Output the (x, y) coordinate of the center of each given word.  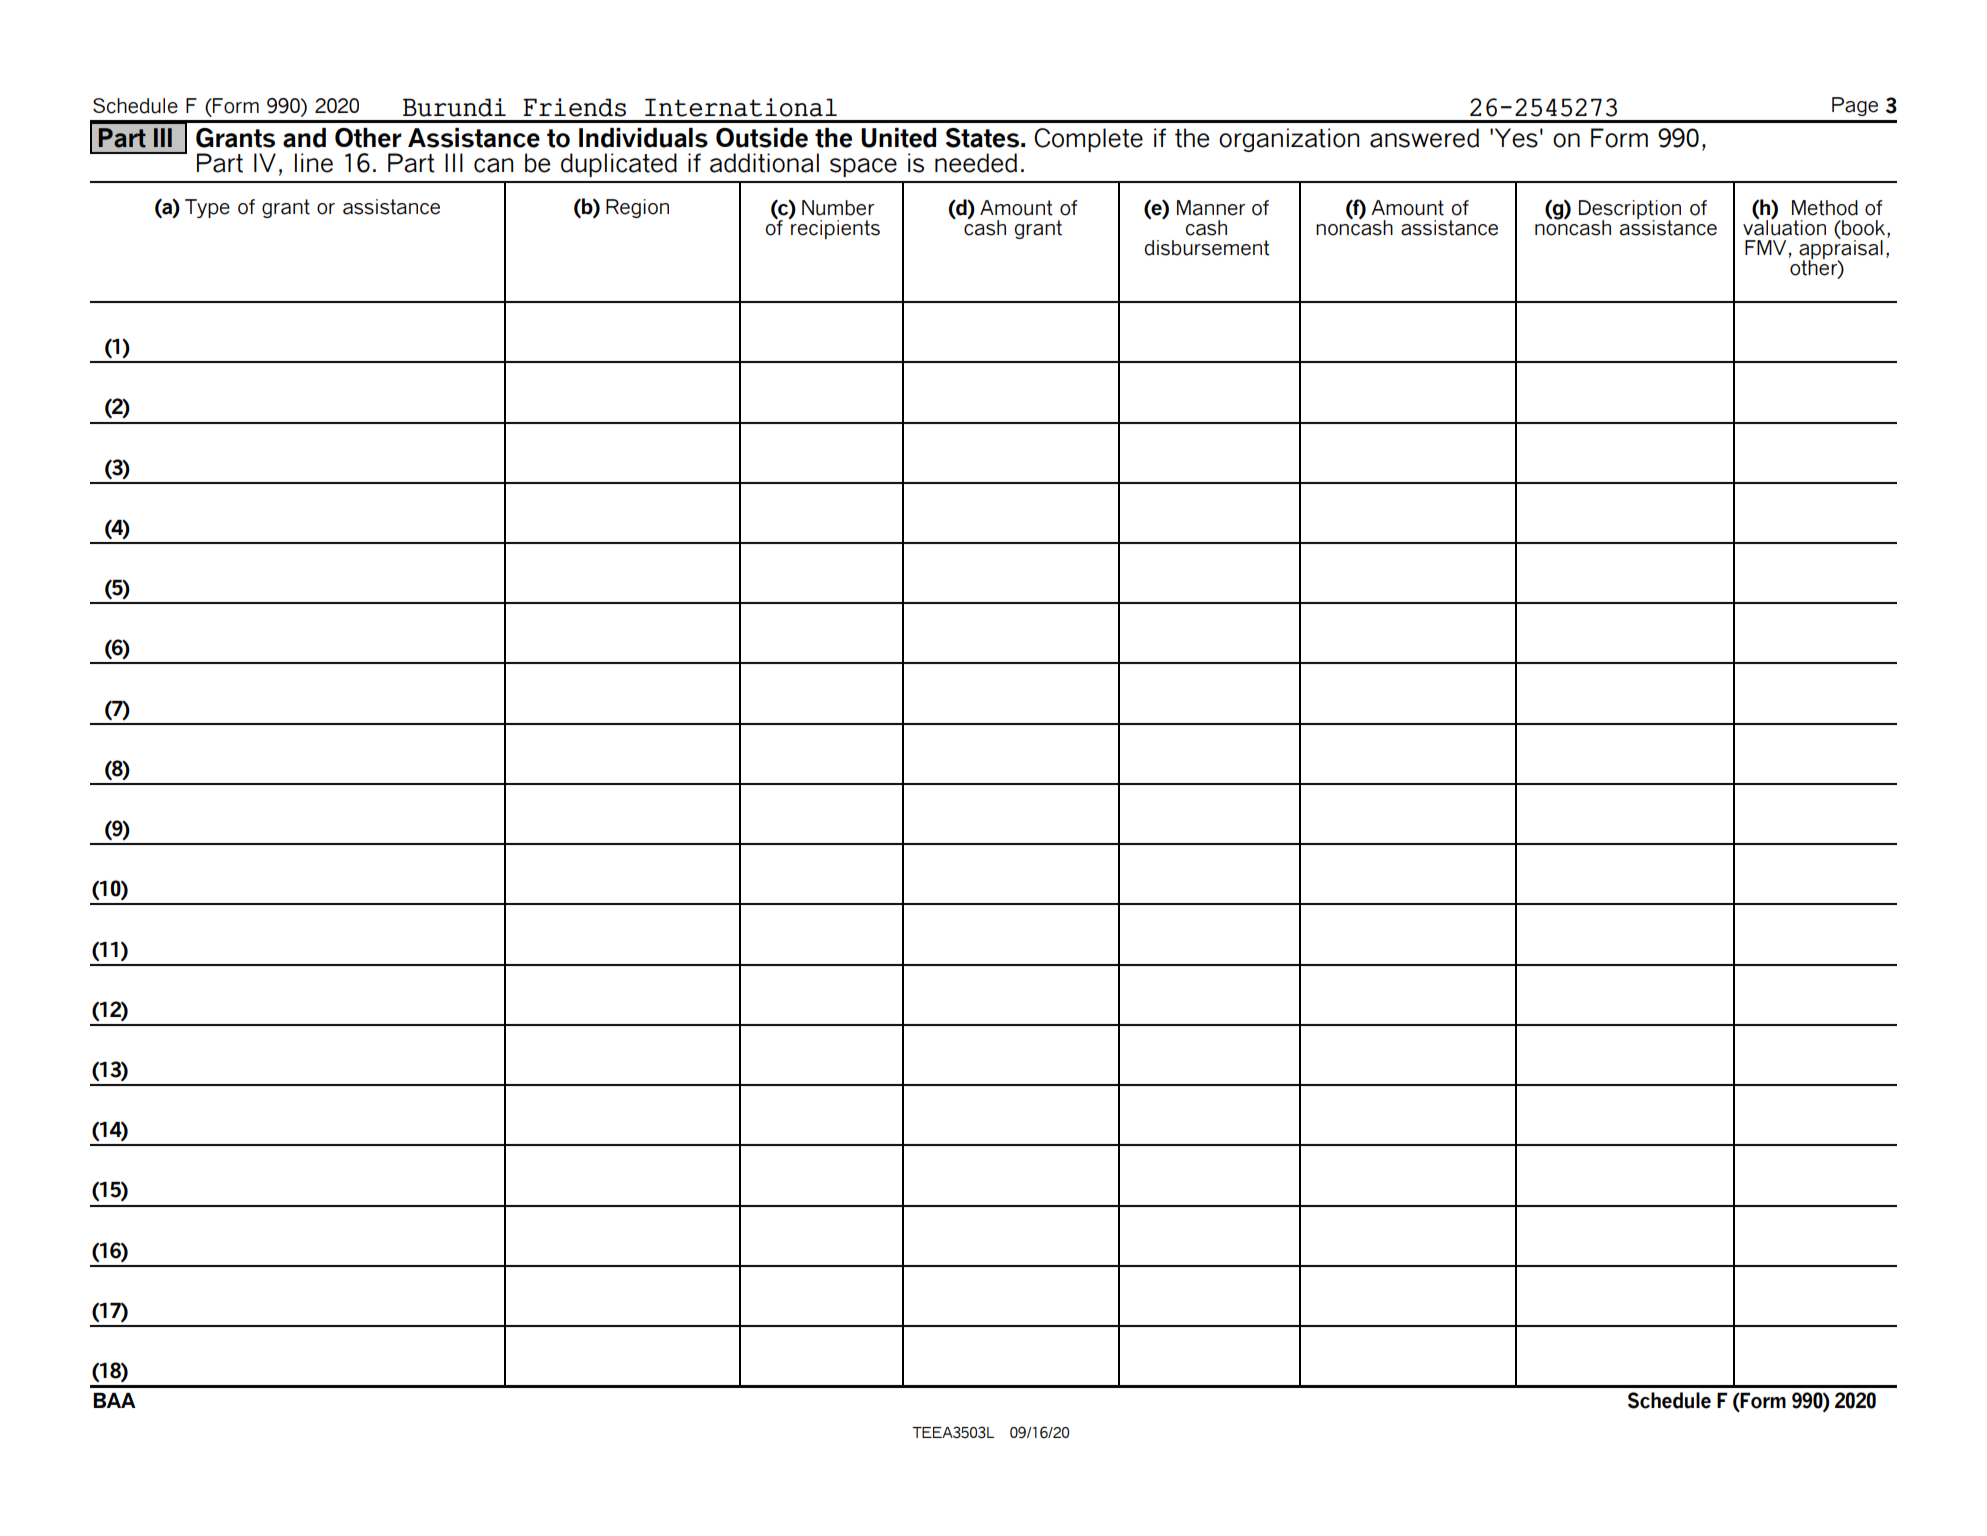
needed (976, 163)
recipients (834, 228)
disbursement (1207, 248)
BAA (114, 1400)
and (304, 138)
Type (207, 208)
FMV (1765, 247)
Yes (1516, 138)
